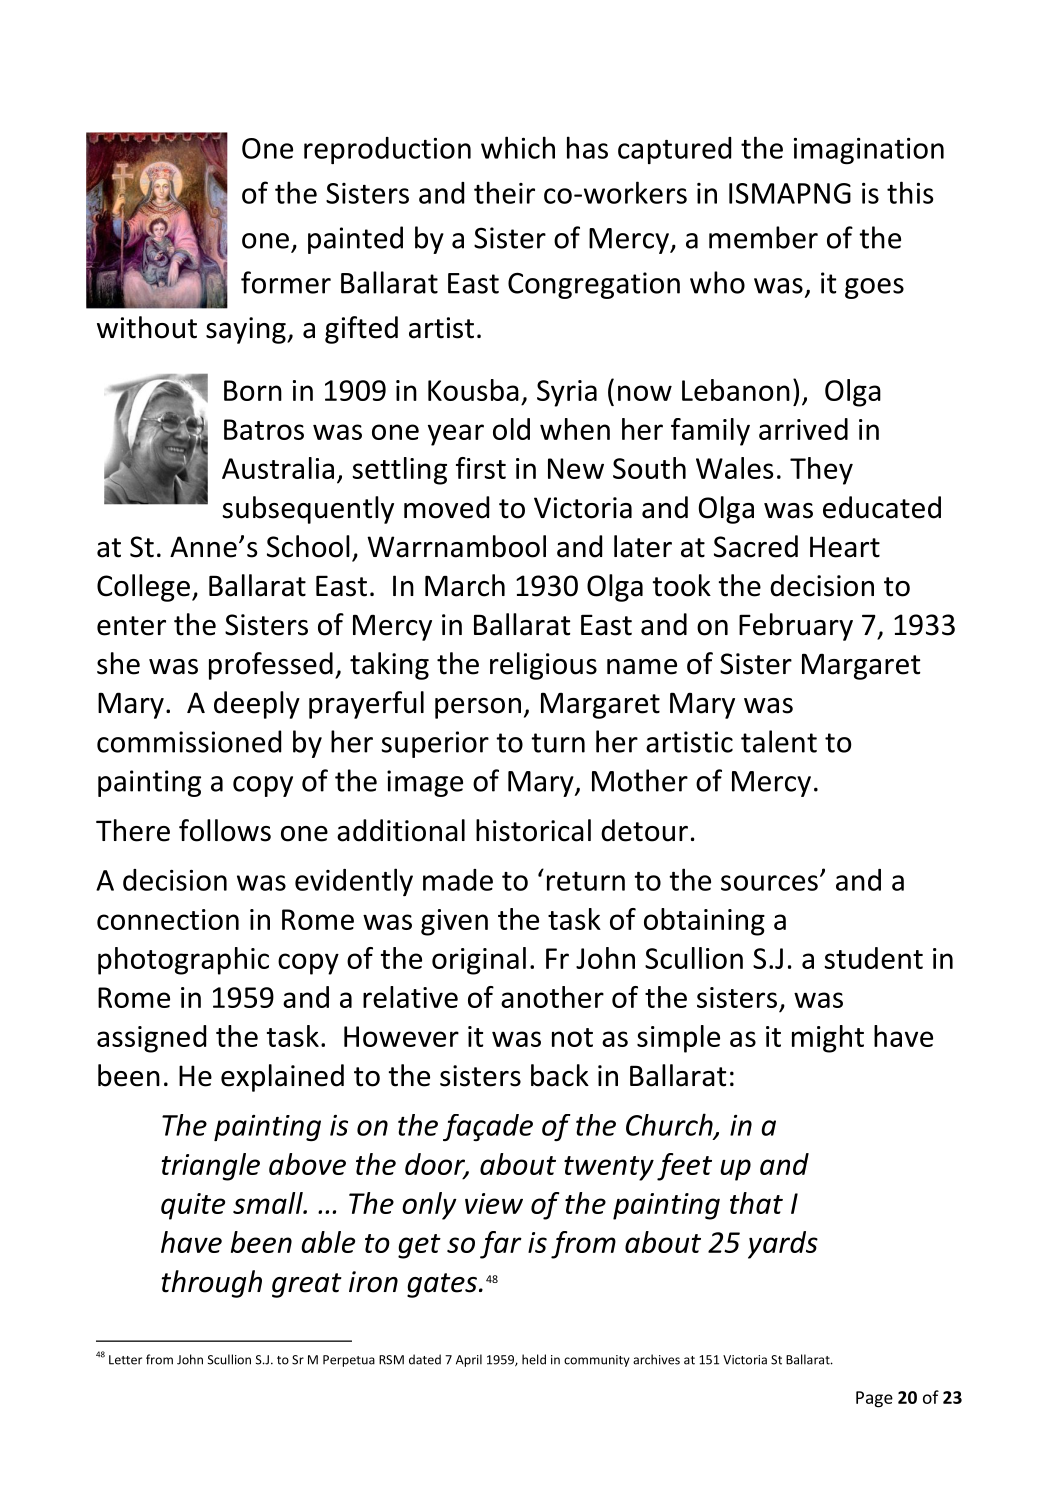 This document has height=1496, width=1058. What do you see at coordinates (481, 468) in the document?
I see `first` at bounding box center [481, 468].
